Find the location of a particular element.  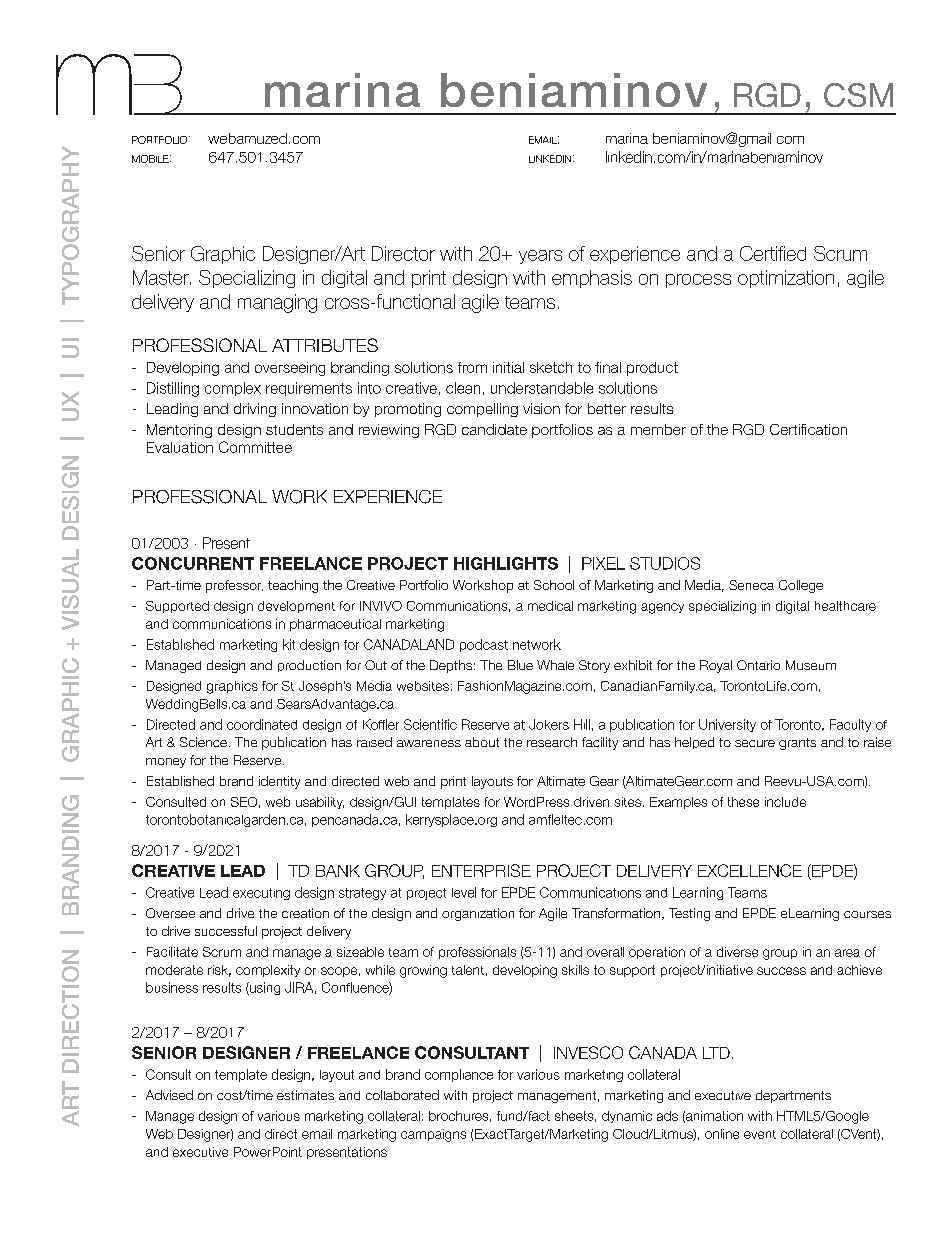

coordinated is located at coordinates (262, 724).
